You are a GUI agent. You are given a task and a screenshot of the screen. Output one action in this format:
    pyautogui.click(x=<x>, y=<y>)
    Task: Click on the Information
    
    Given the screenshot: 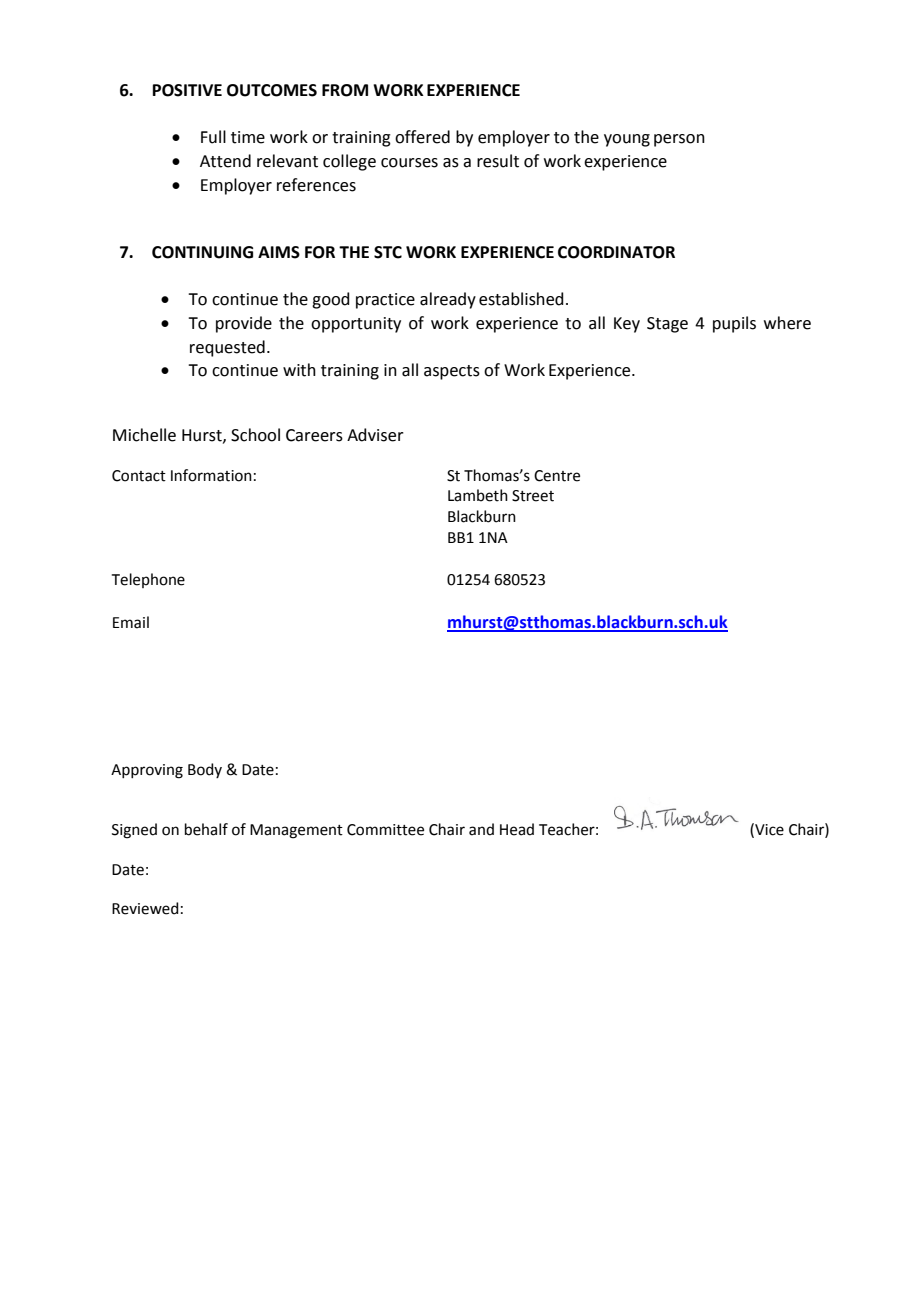 What is the action you would take?
    pyautogui.click(x=211, y=475)
